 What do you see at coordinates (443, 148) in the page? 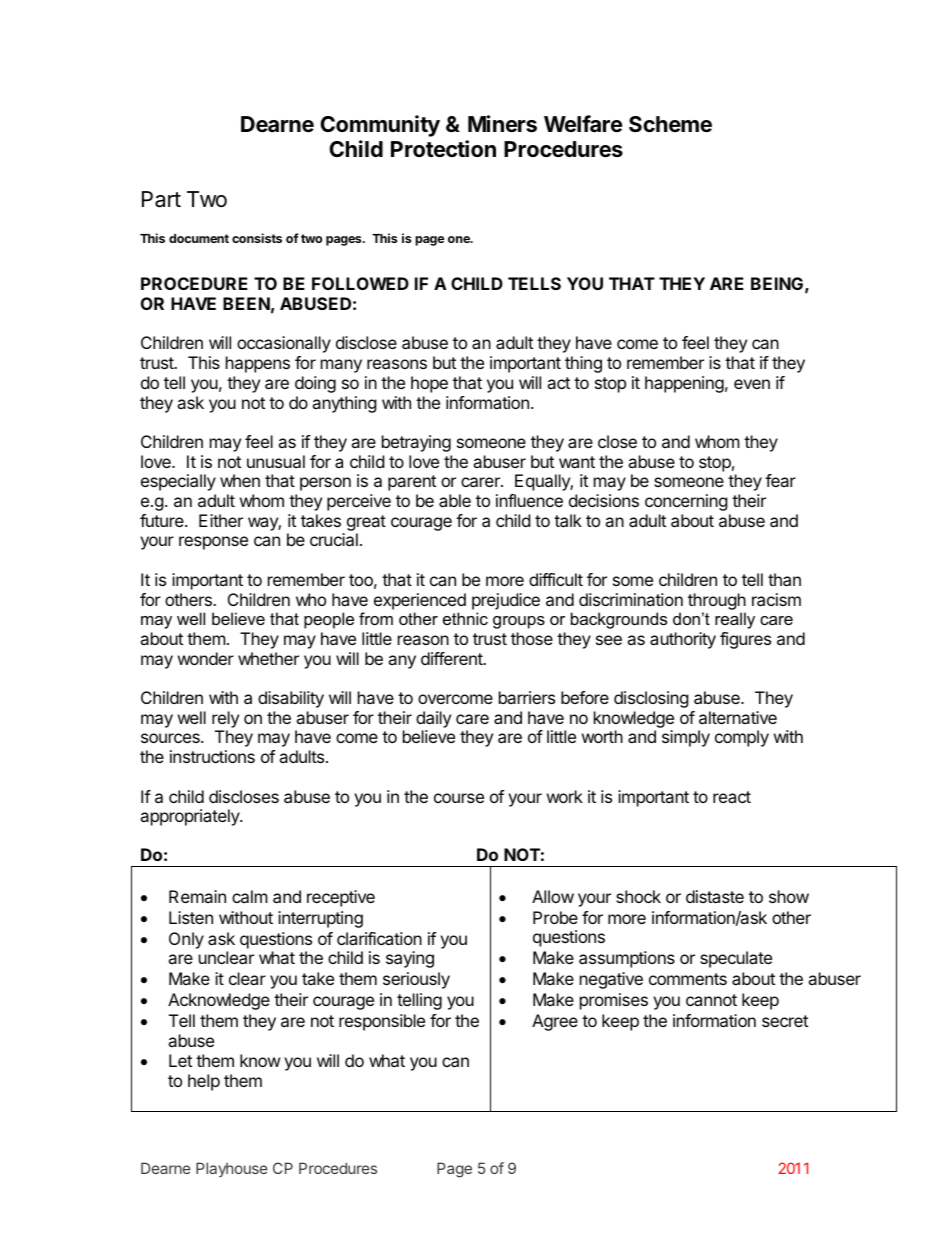
I see `Protection` at bounding box center [443, 148].
